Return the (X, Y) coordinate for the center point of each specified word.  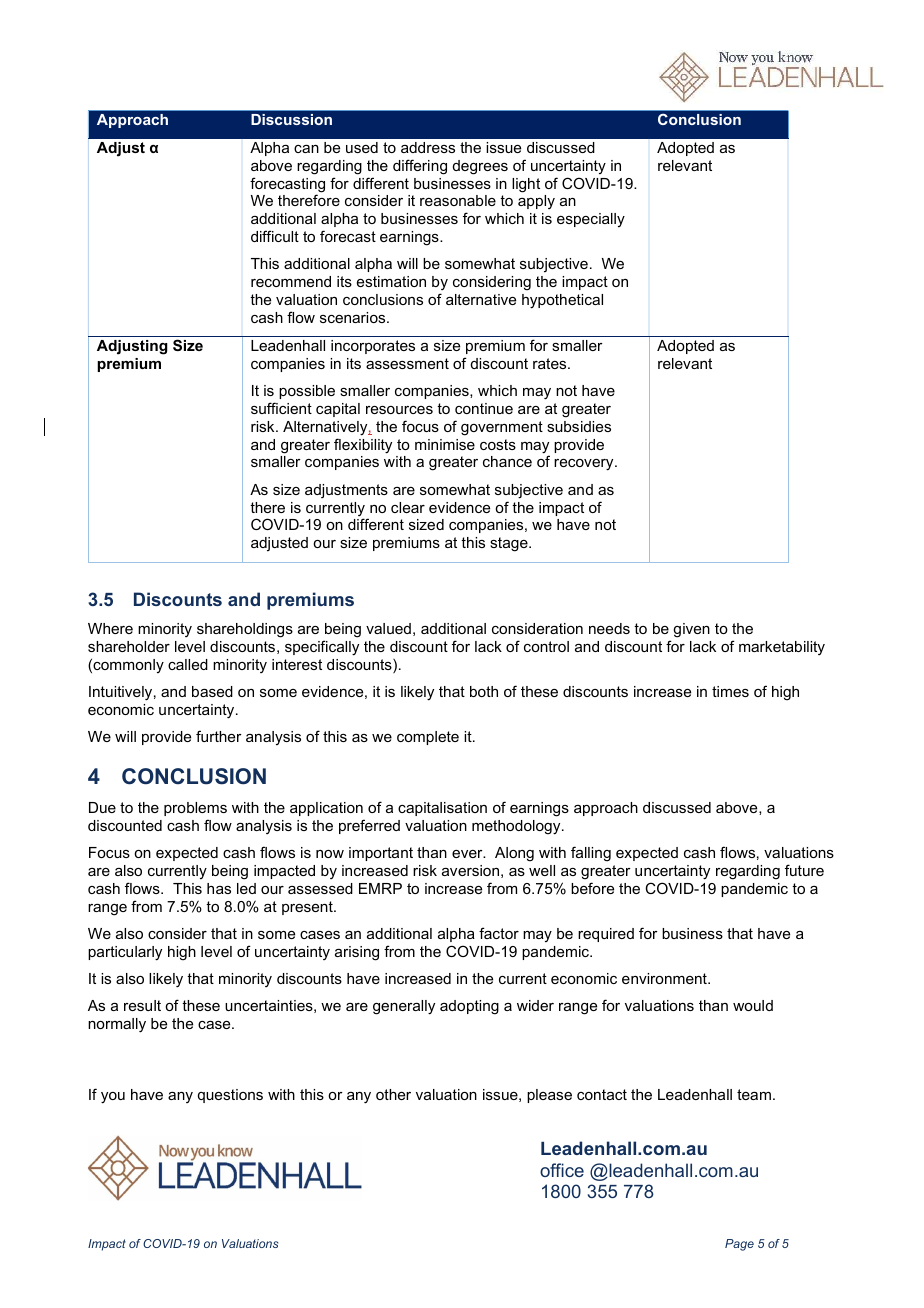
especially (591, 220)
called (188, 664)
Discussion (291, 119)
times (730, 691)
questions (230, 1096)
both (484, 691)
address (428, 147)
